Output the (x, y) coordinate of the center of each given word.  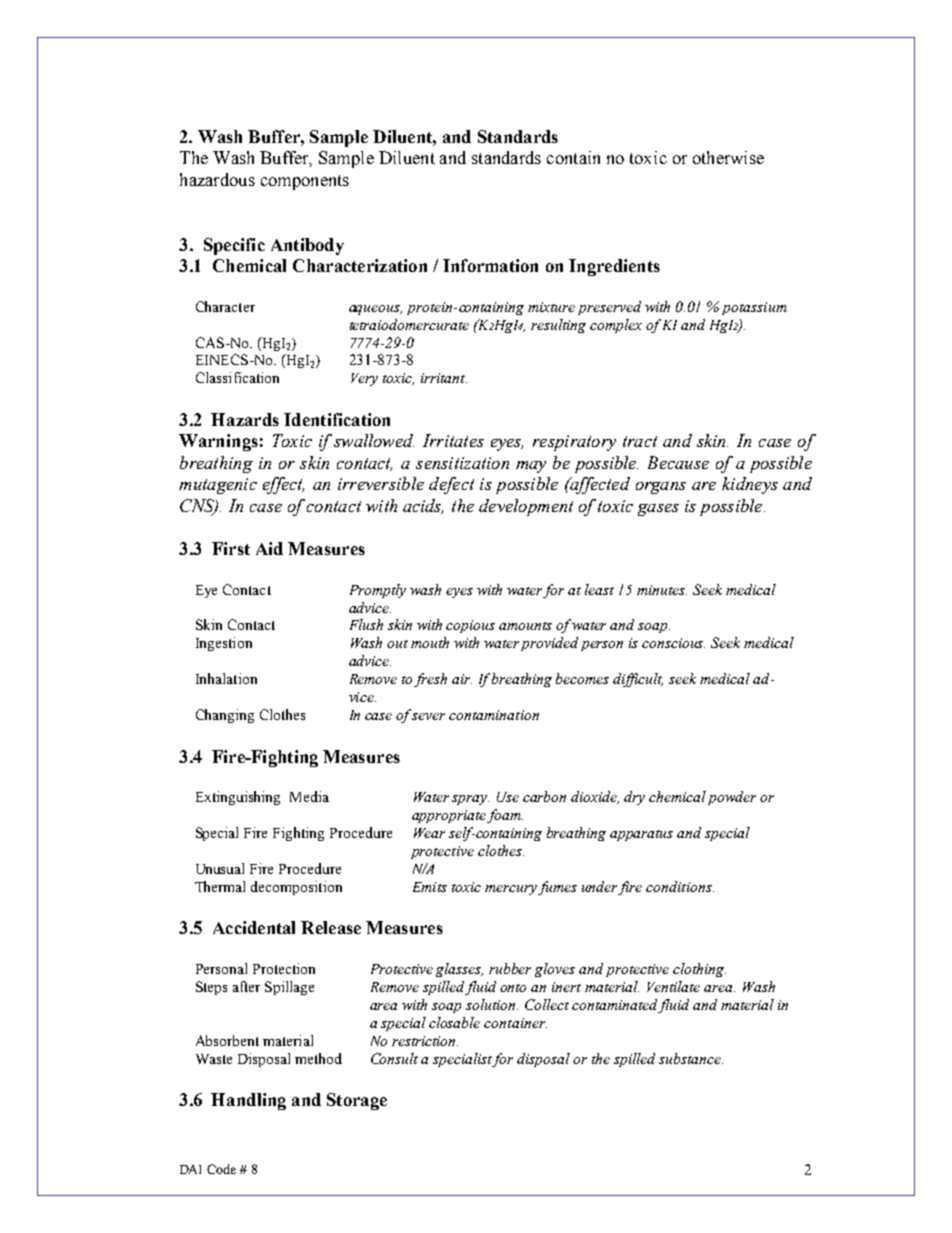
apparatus (641, 835)
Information (490, 265)
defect (451, 485)
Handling (248, 1101)
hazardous (217, 179)
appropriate (450, 816)
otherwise (728, 157)
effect (283, 485)
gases (658, 510)
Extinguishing (238, 798)
